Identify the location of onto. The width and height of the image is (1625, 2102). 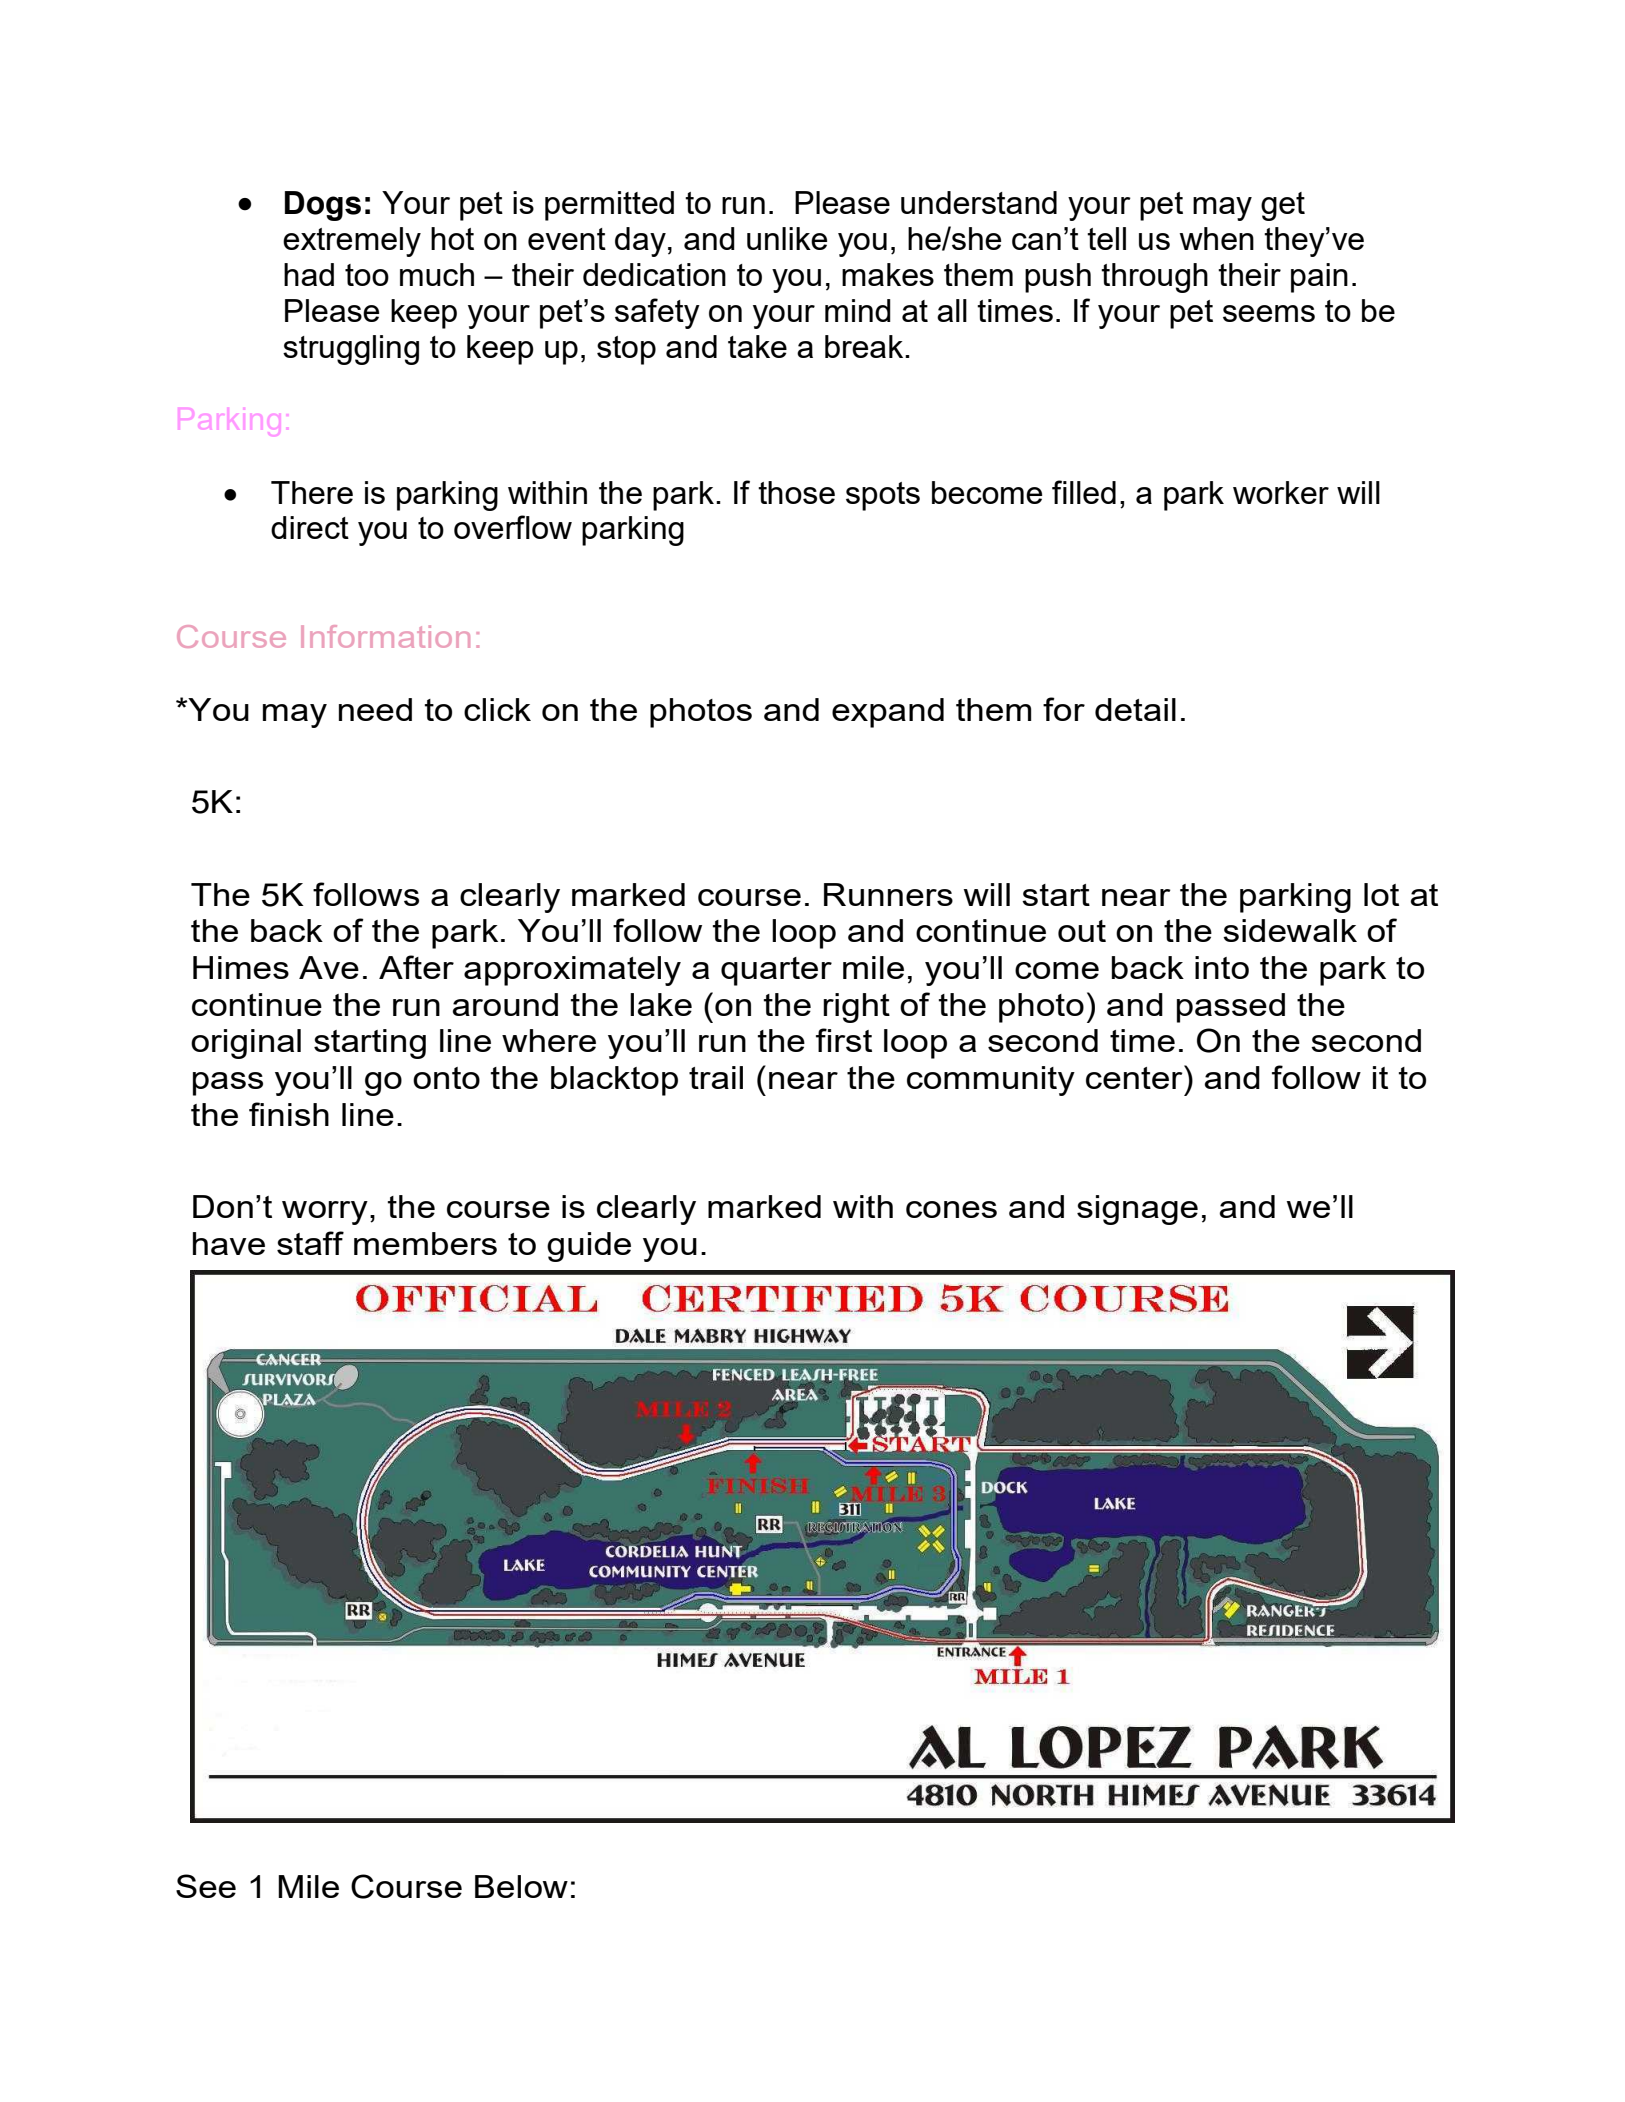
(446, 1078).
